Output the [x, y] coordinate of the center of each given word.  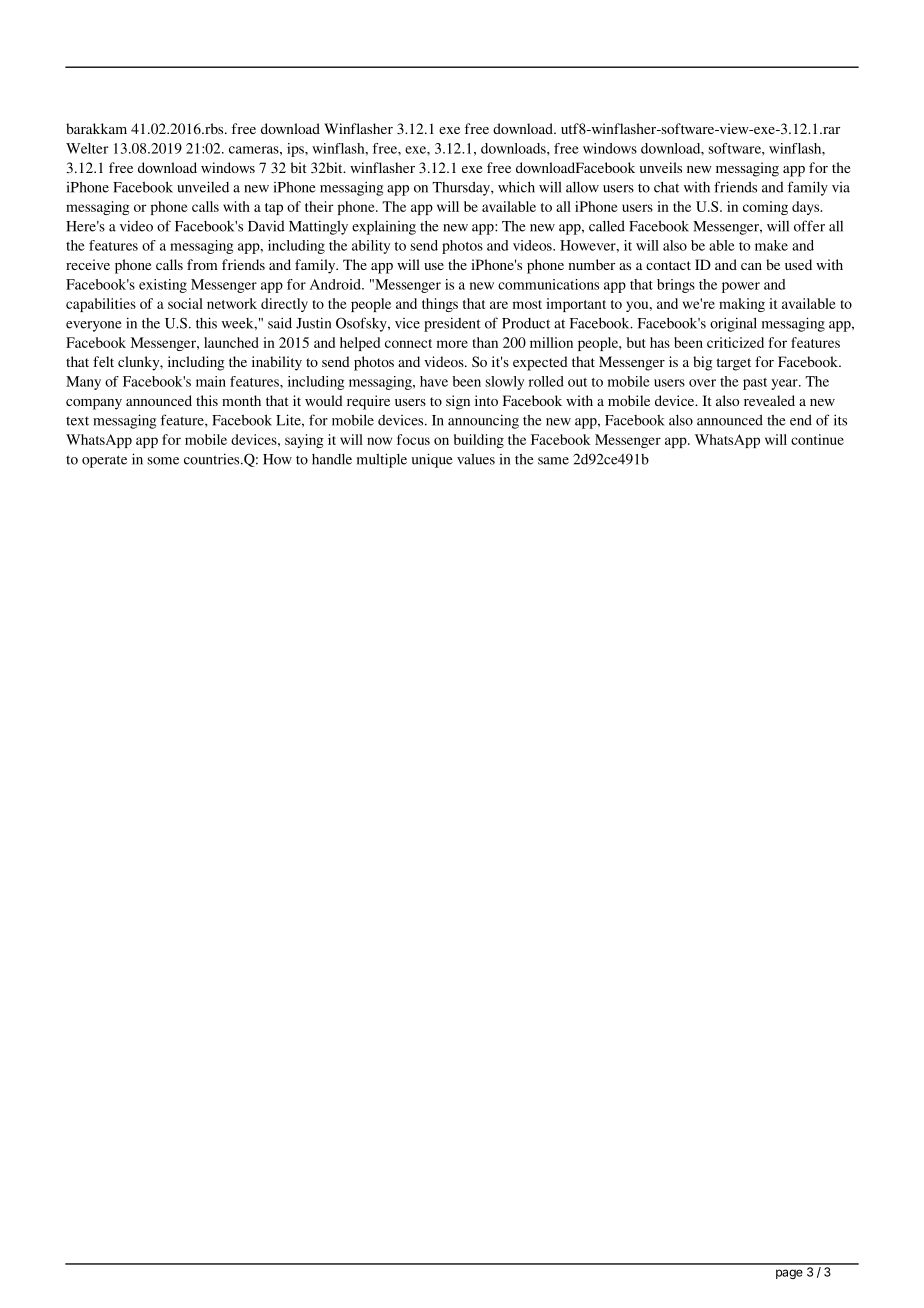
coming [765, 208]
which [516, 187]
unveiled [203, 187]
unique [432, 460]
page [789, 1274]
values [476, 459]
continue [817, 439]
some [163, 461]
